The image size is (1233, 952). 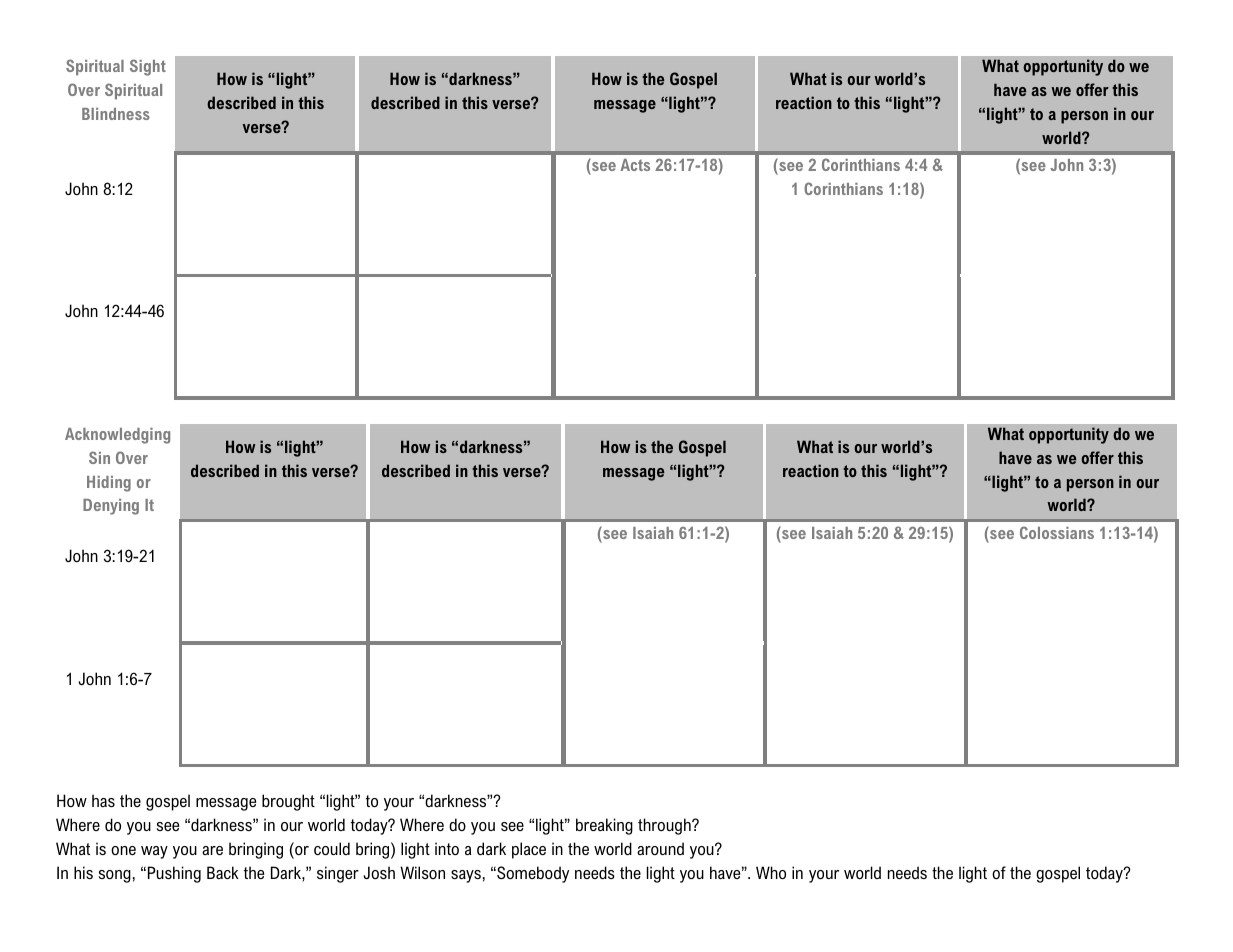 I want to click on breaking, so click(x=604, y=826).
